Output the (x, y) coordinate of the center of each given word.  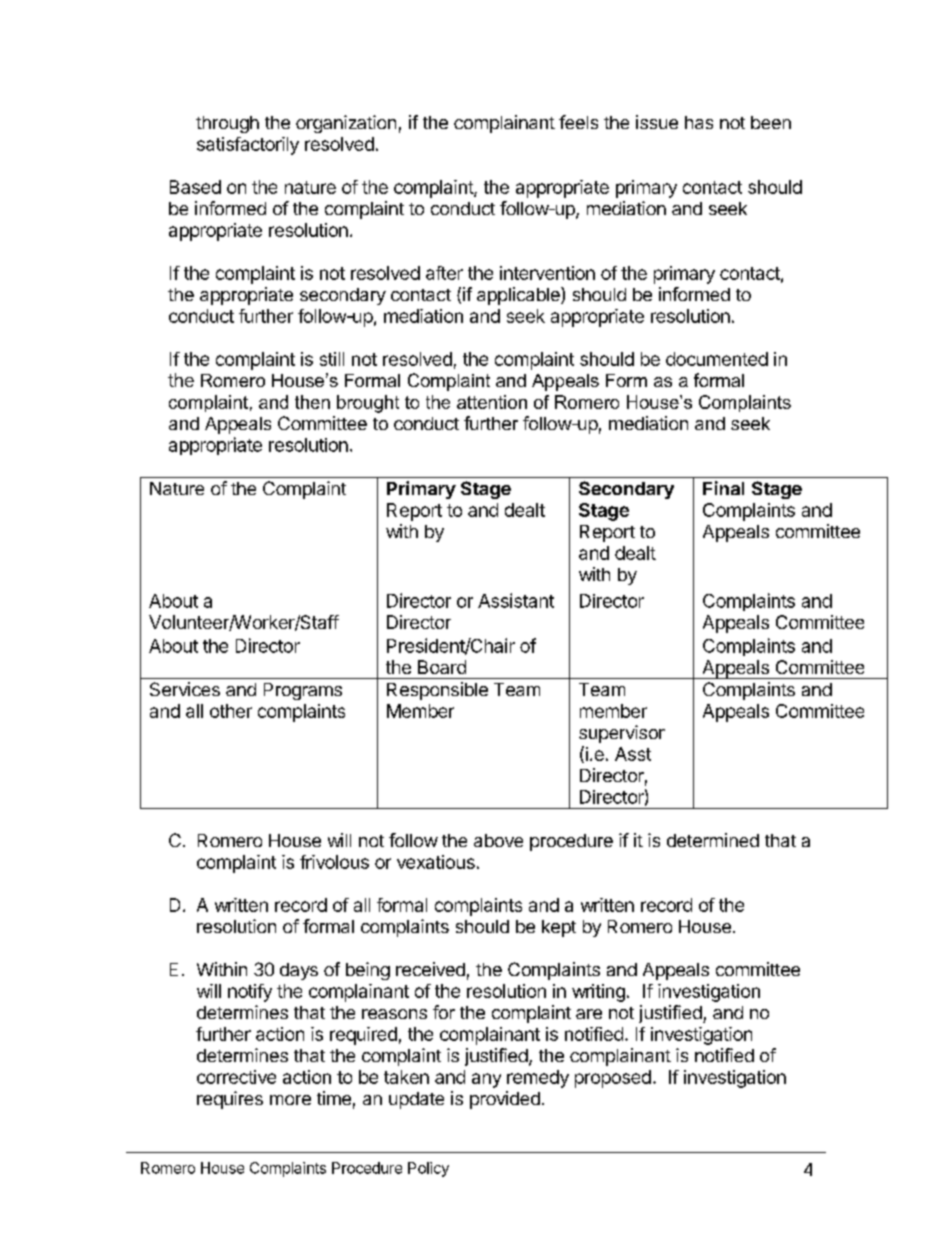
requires (230, 1100)
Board (442, 667)
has (699, 122)
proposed (613, 1079)
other (231, 711)
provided (505, 1100)
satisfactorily (248, 146)
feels (578, 122)
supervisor (622, 734)
